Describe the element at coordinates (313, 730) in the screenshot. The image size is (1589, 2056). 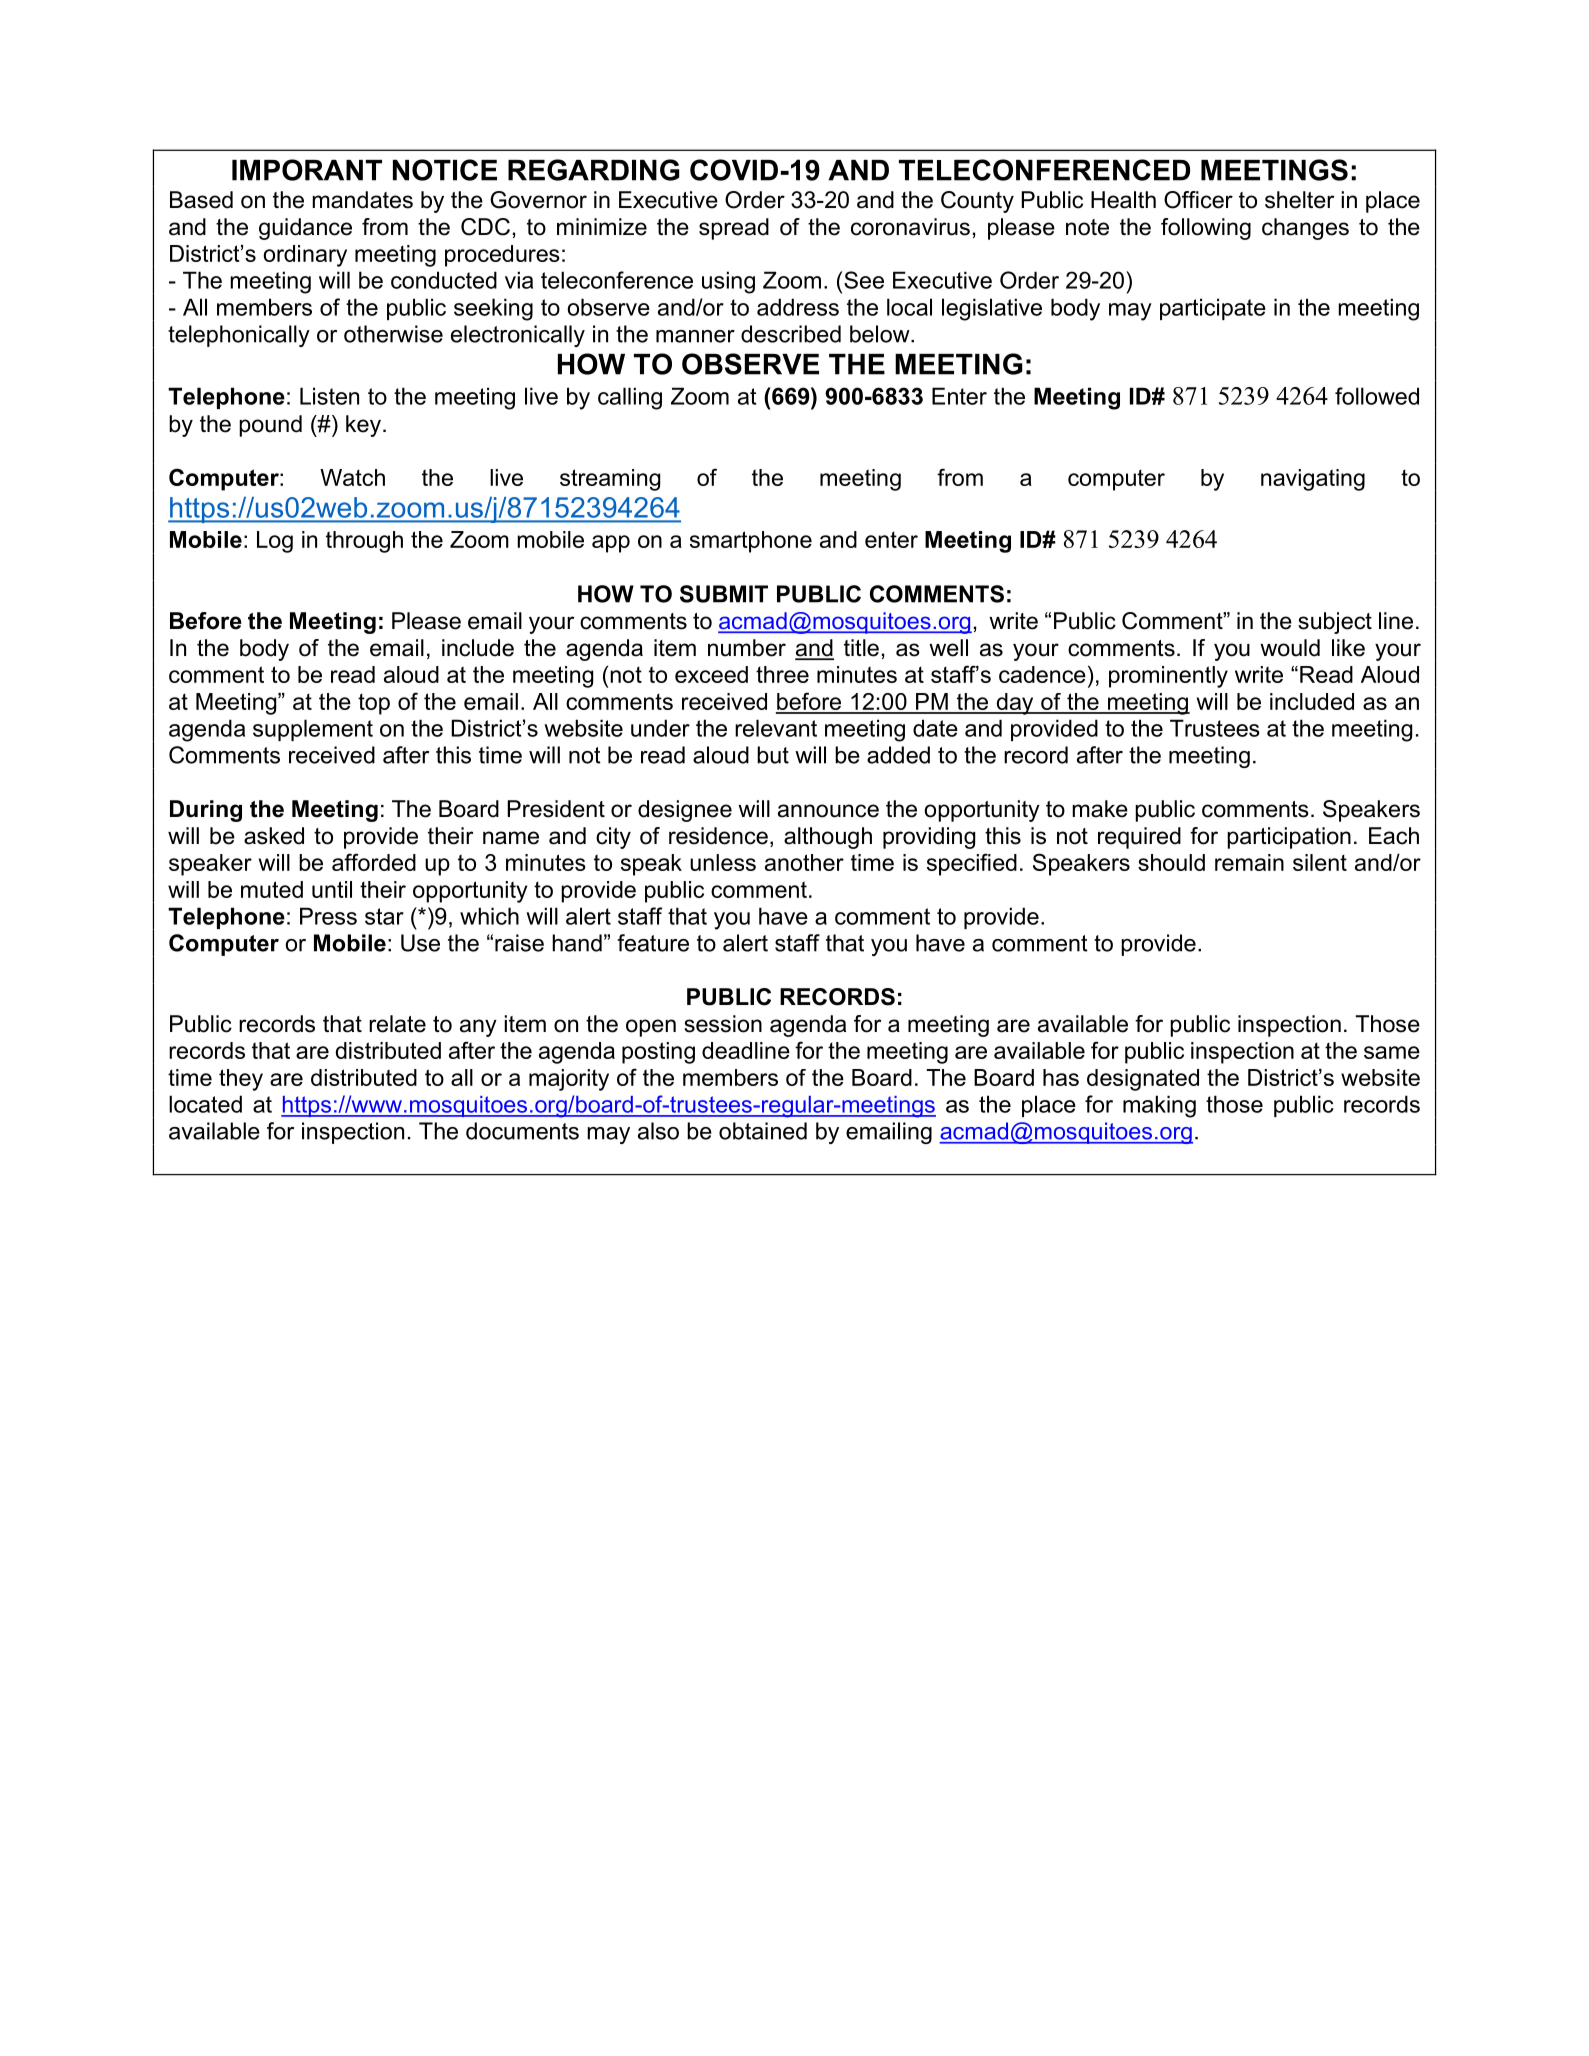
I see `supplement` at that location.
